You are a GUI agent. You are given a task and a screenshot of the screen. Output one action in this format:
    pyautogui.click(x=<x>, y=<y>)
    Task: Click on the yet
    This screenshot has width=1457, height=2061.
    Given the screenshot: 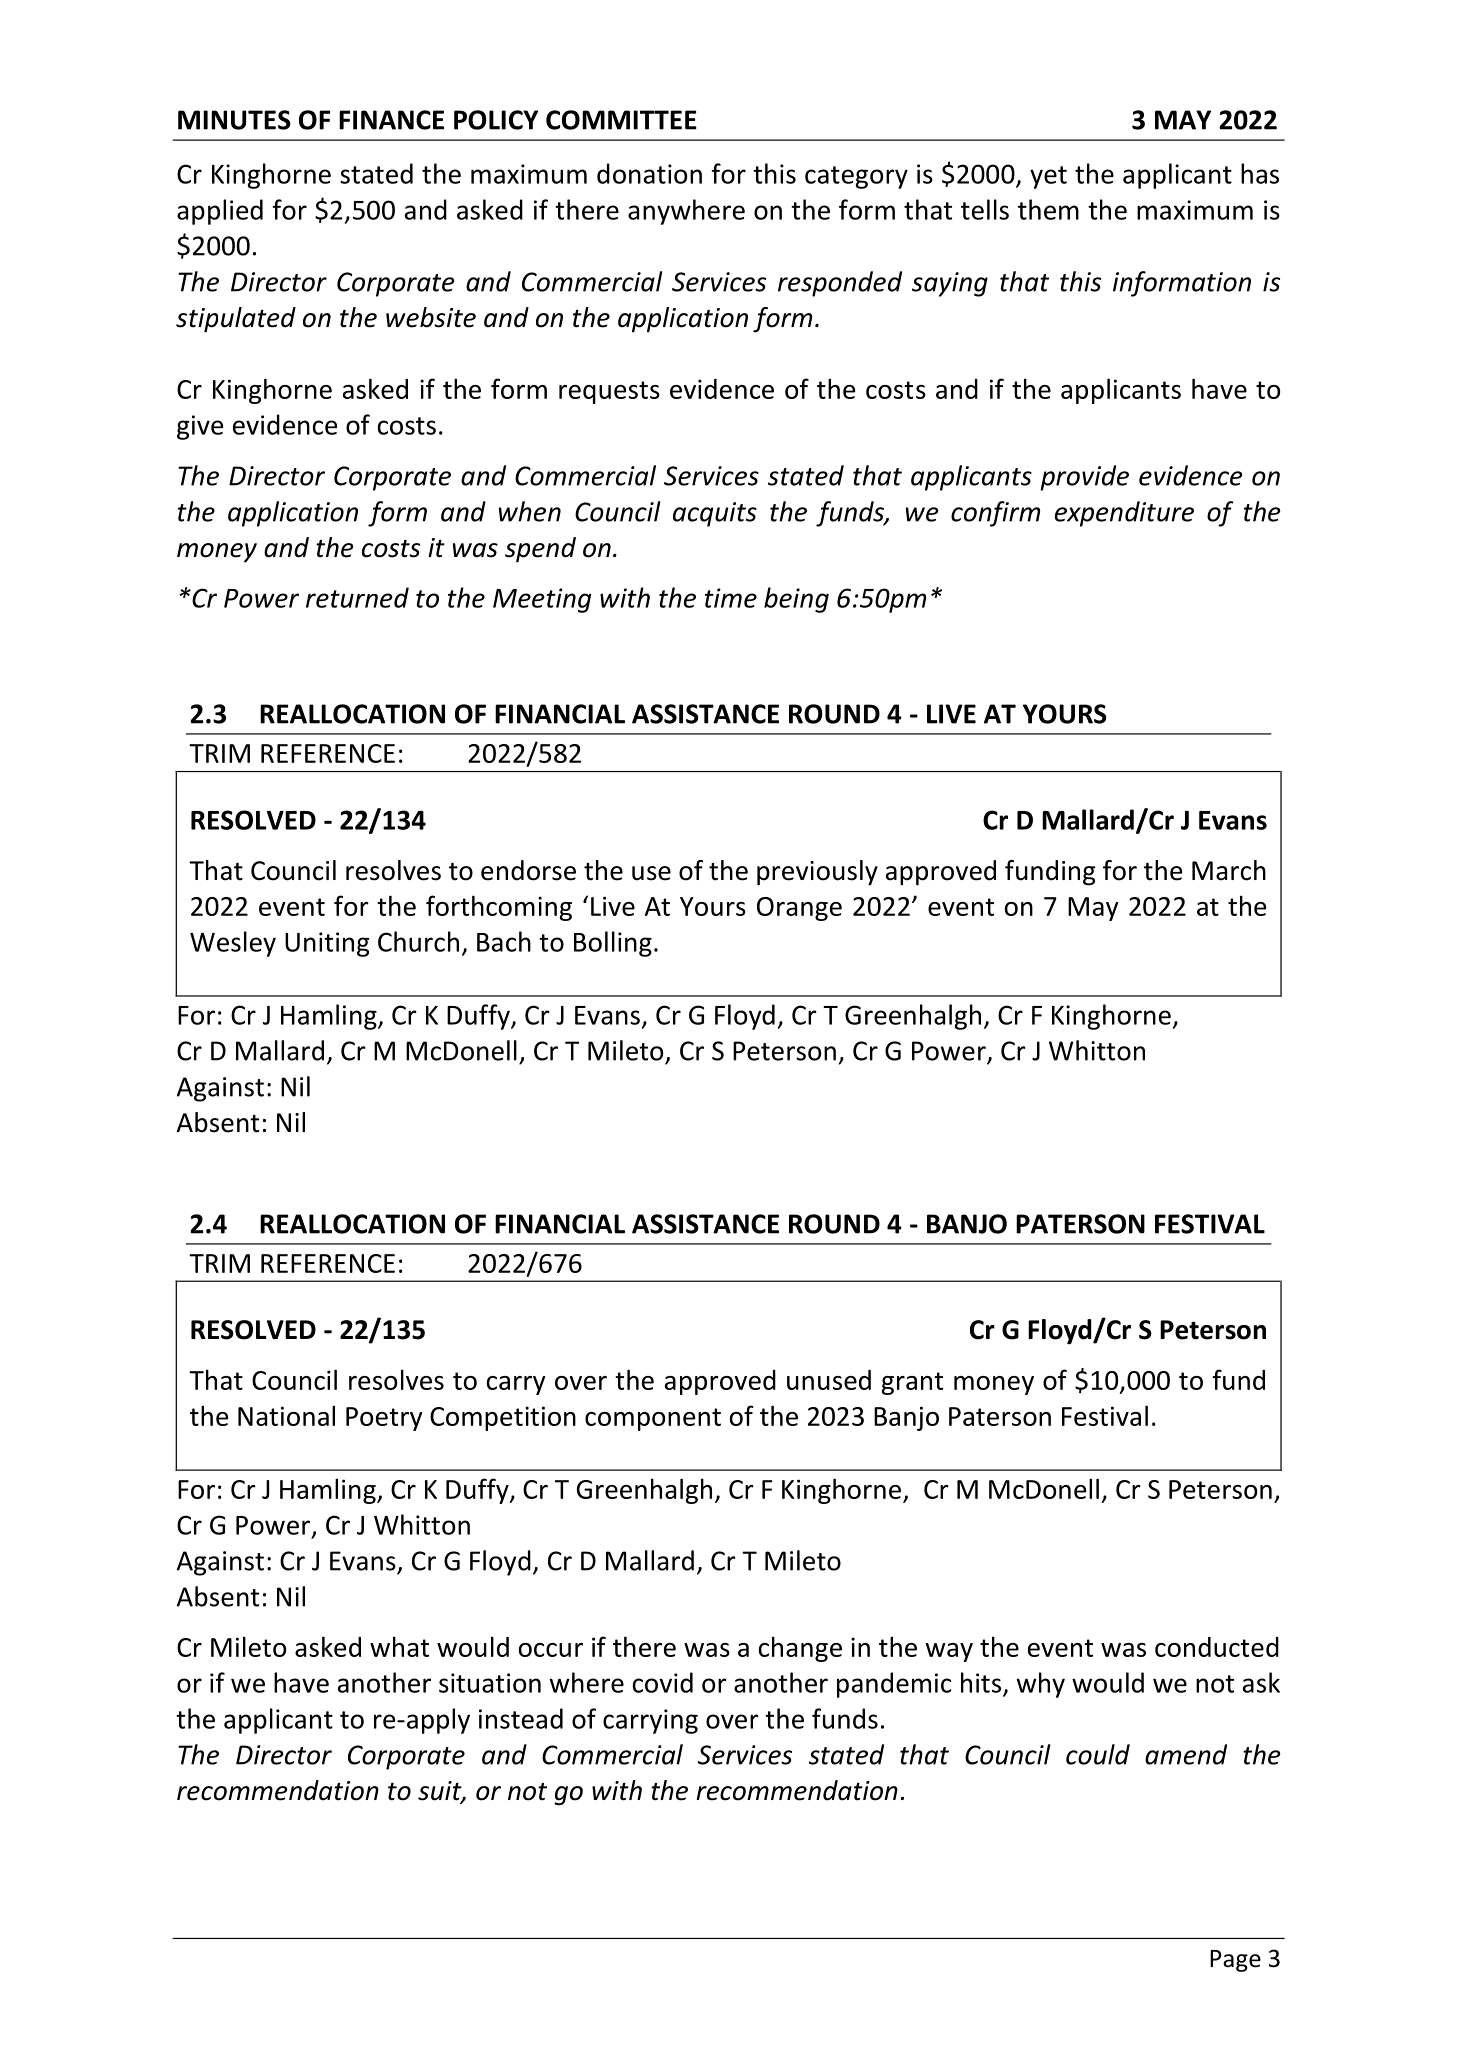 What is the action you would take?
    pyautogui.click(x=1048, y=177)
